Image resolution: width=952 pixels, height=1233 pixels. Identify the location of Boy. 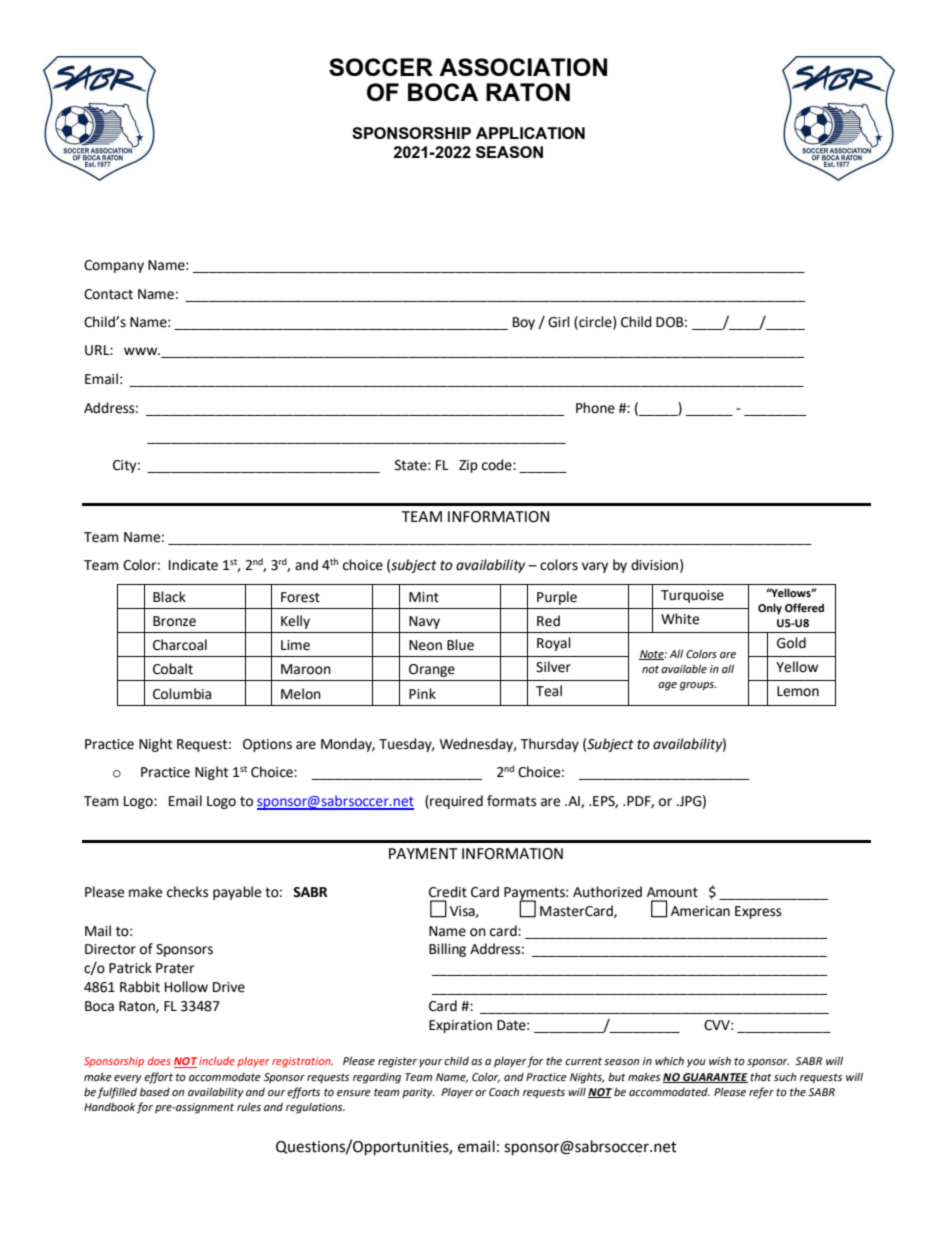
(524, 323).
